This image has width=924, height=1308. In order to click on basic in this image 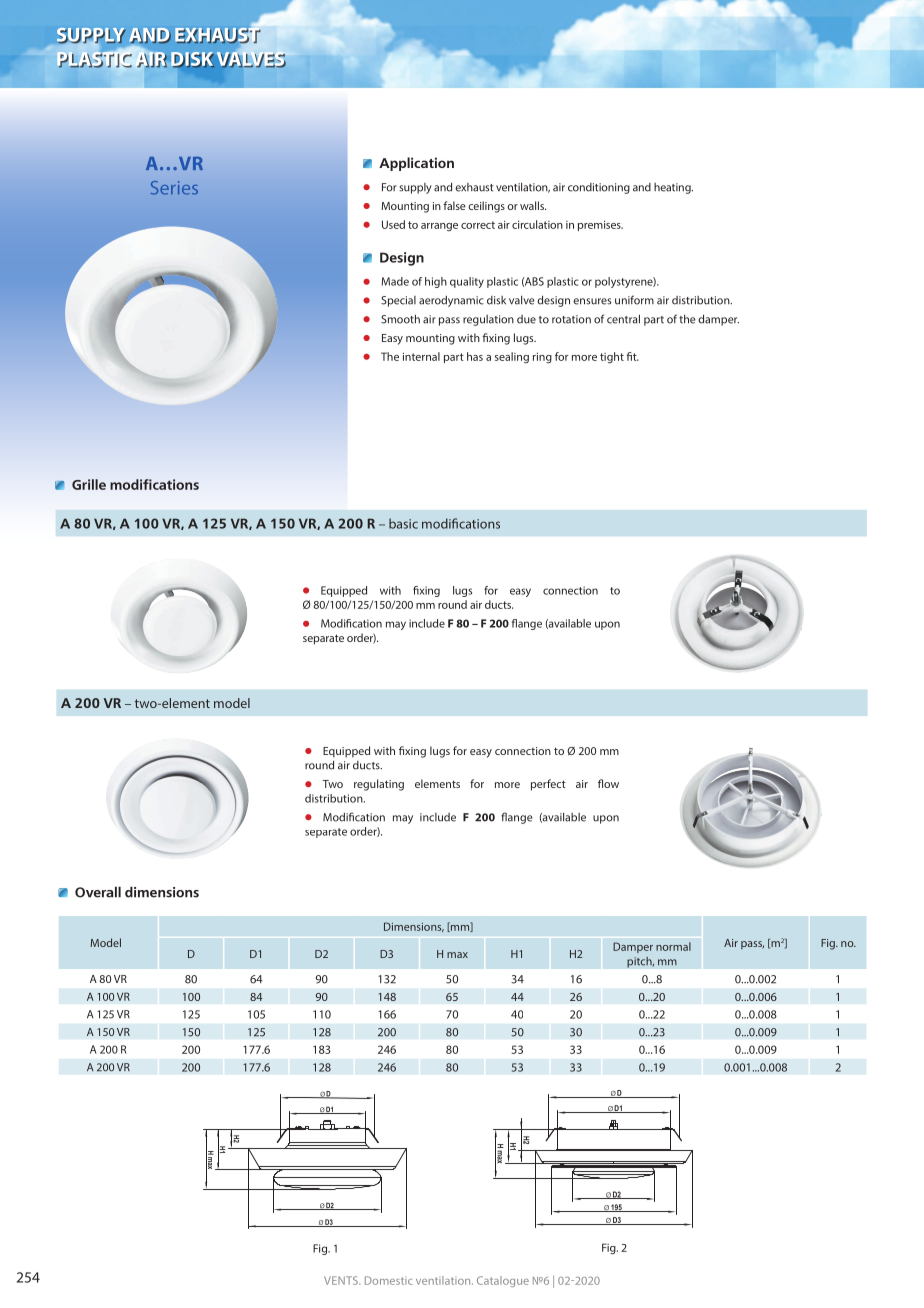, I will do `click(403, 523)`.
